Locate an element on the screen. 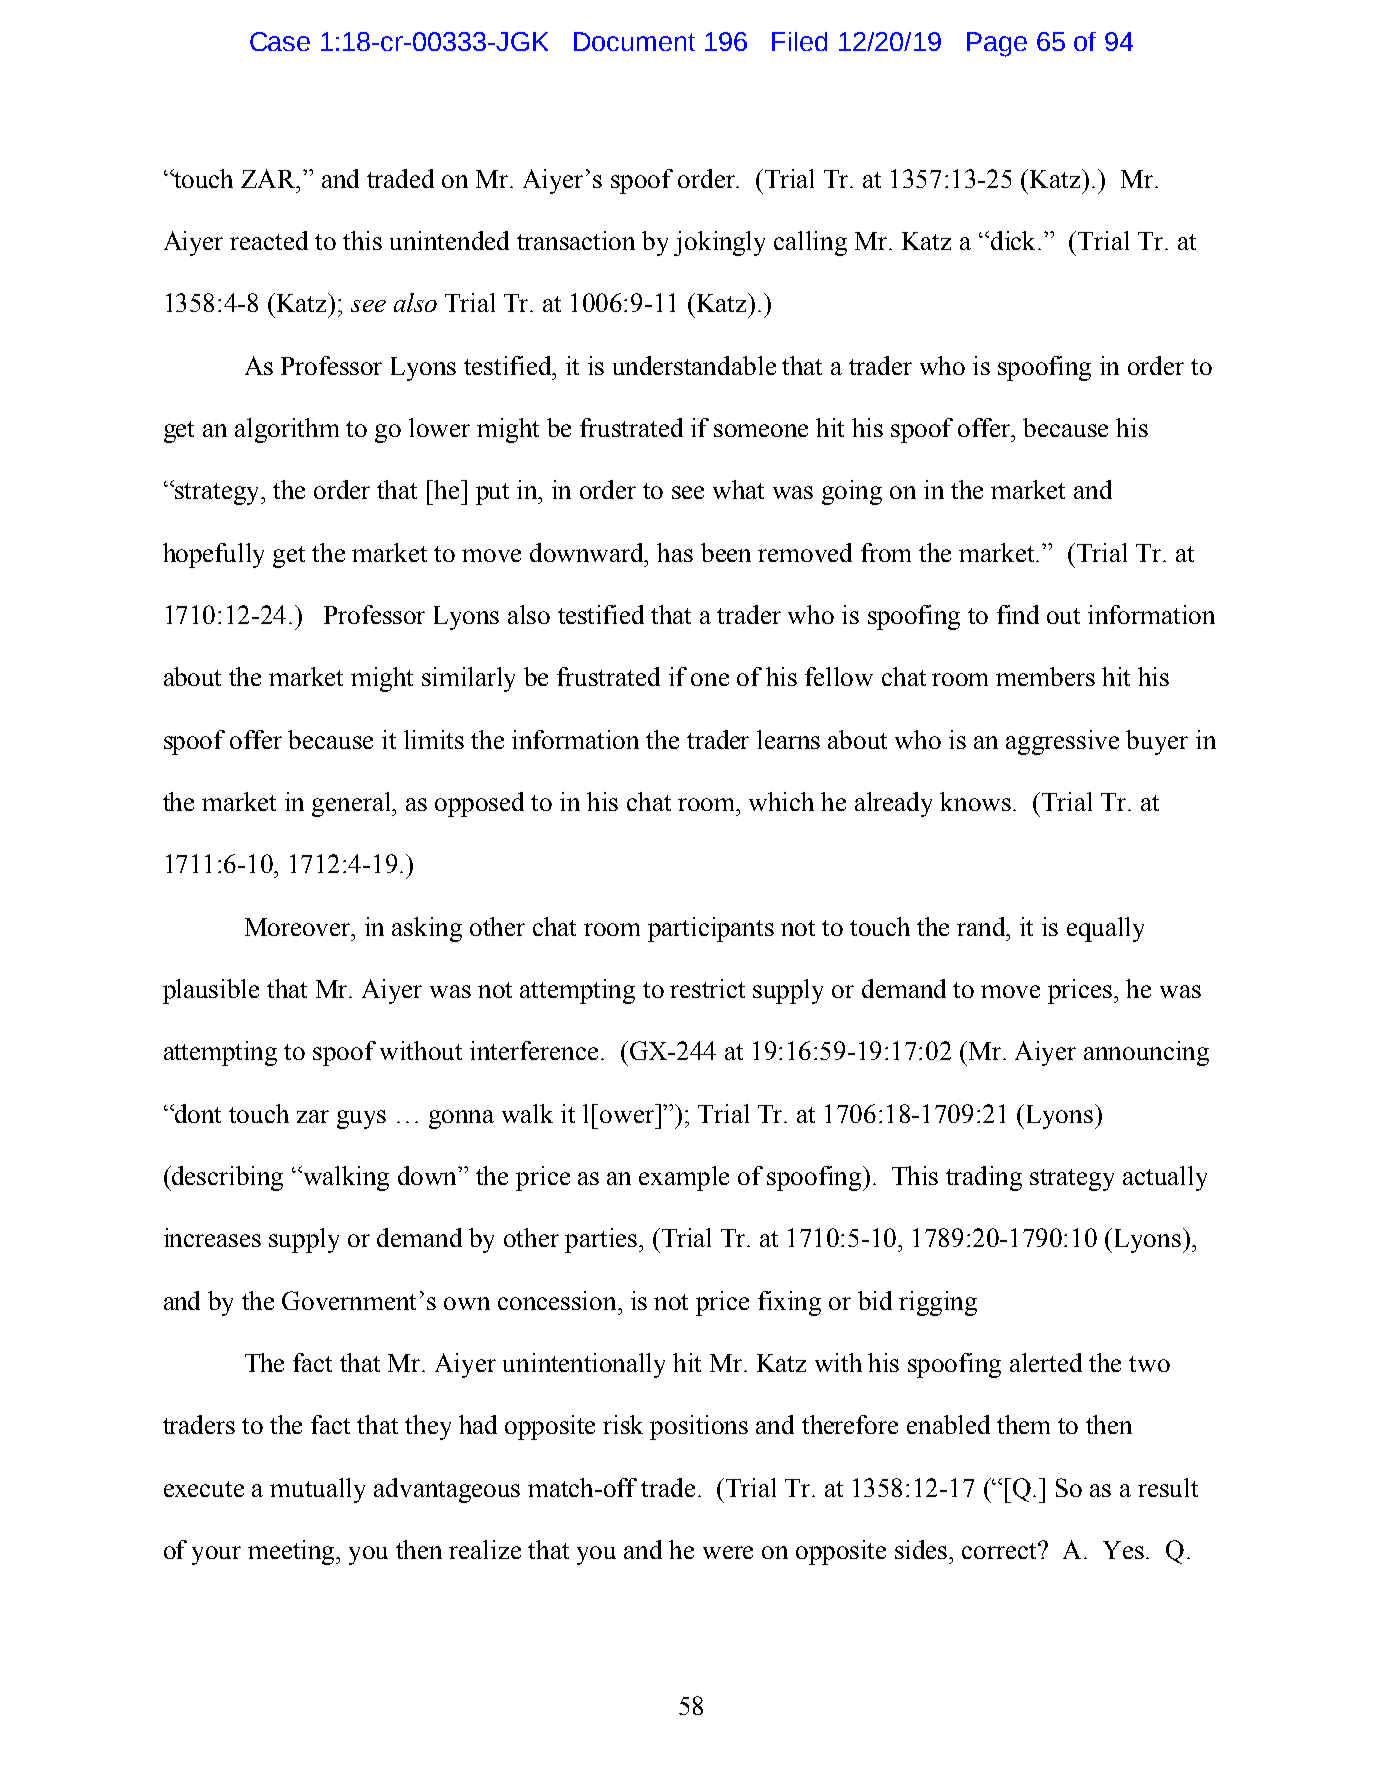 This screenshot has width=1383, height=1789. trading is located at coordinates (984, 1178).
